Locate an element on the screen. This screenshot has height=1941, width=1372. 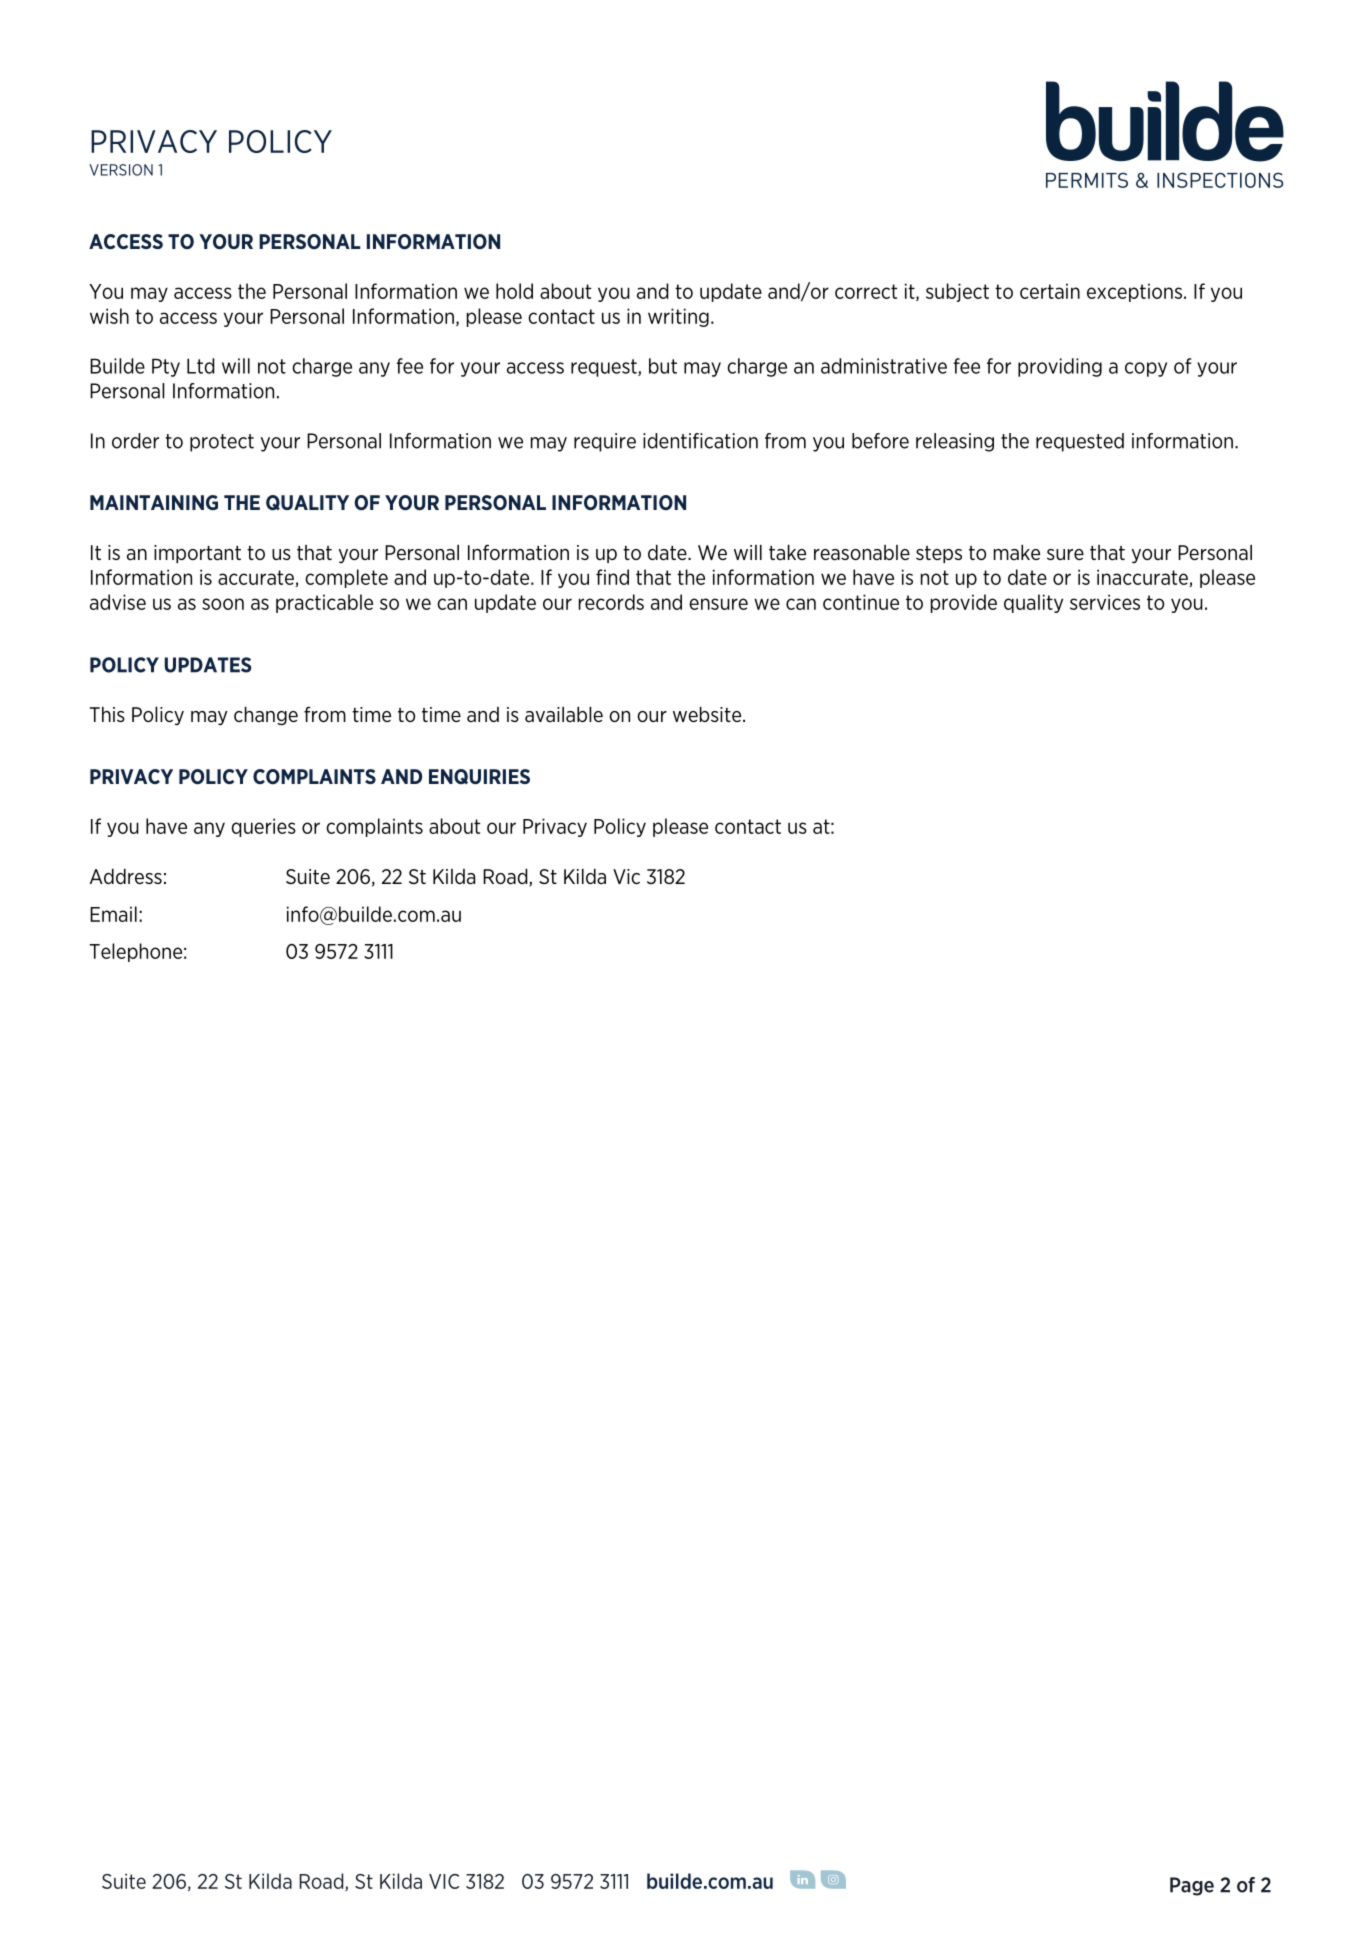
website is located at coordinates (707, 714).
